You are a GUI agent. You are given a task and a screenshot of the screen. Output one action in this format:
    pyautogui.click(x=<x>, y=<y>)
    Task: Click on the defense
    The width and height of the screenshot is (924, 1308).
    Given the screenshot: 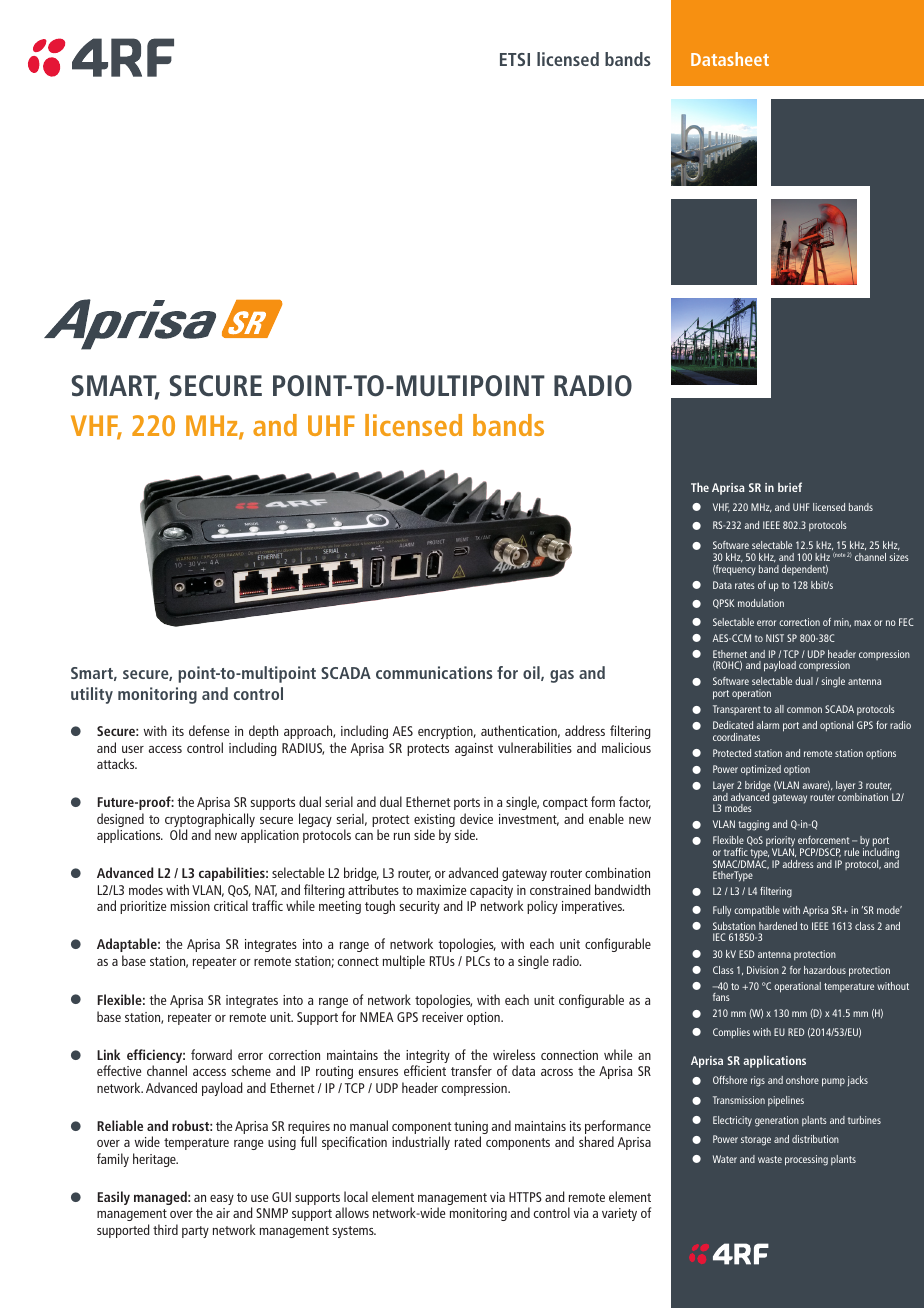 What is the action you would take?
    pyautogui.click(x=209, y=730)
